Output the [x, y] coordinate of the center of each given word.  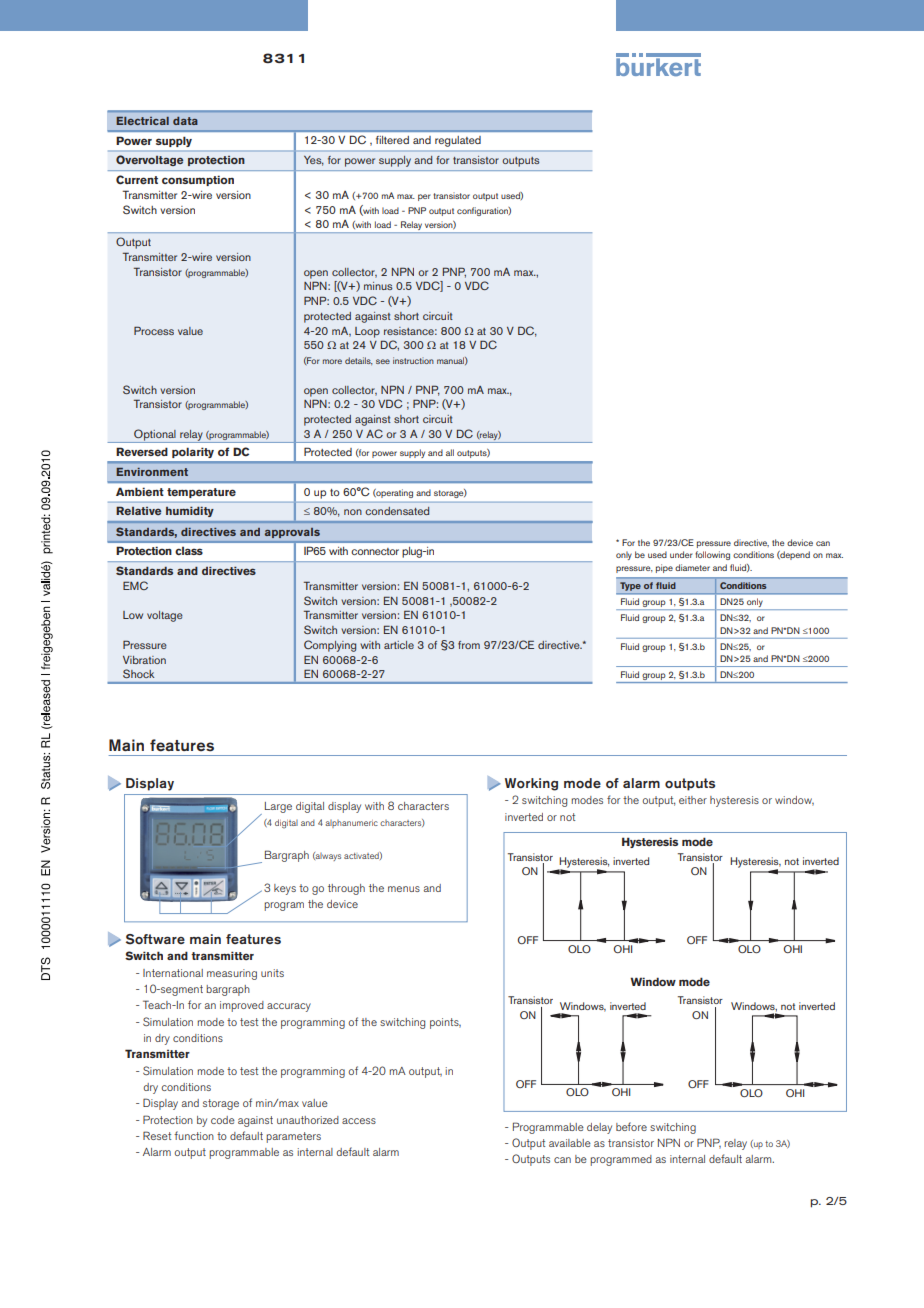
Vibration [144, 660]
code [223, 1120]
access [359, 1121]
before [631, 1126]
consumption [198, 180]
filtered [392, 140]
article [399, 645]
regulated [458, 141]
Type [630, 586]
